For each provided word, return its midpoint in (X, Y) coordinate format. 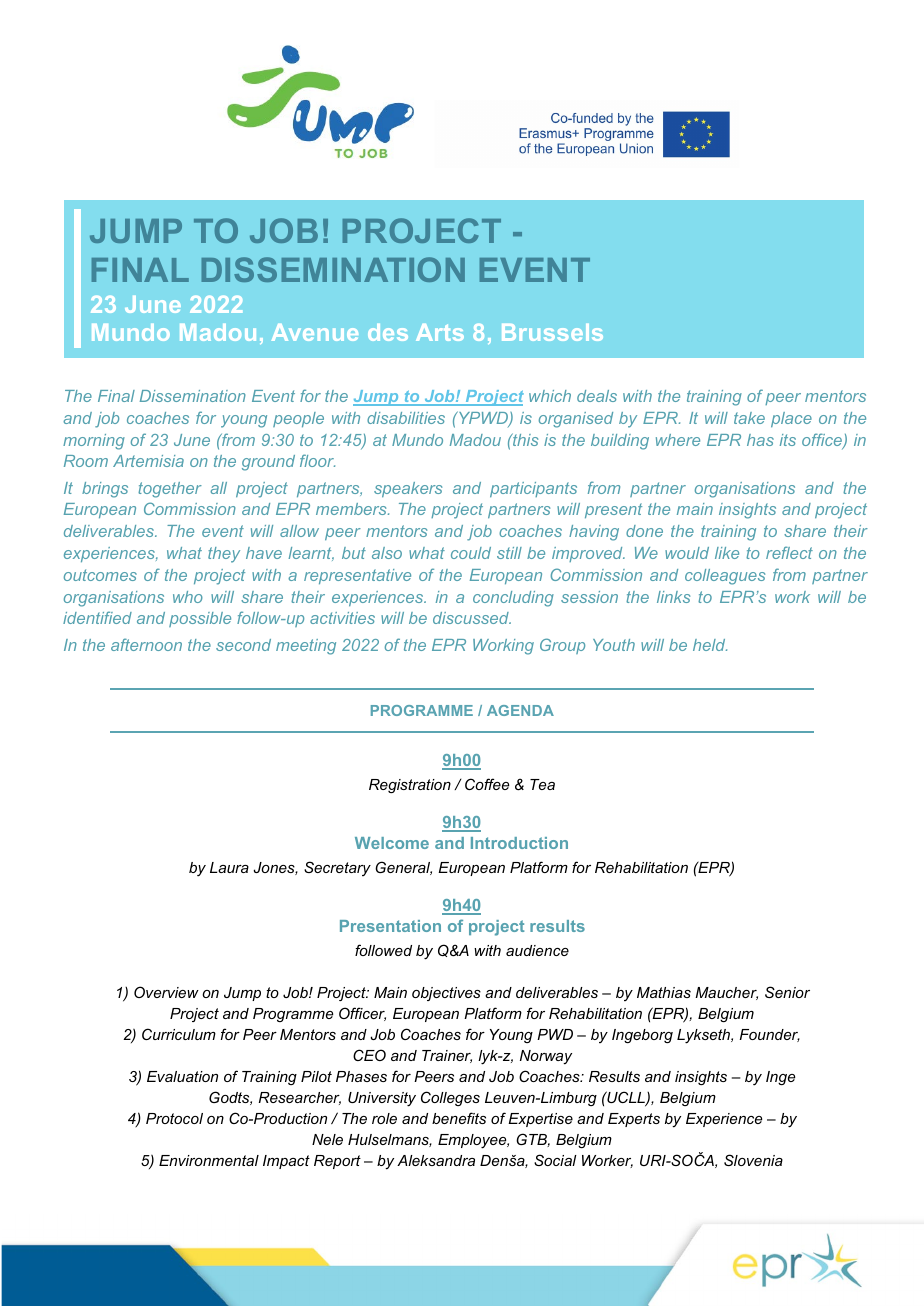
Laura (229, 867)
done (644, 531)
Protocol (174, 1118)
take (749, 418)
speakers (408, 489)
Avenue (315, 332)
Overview (166, 992)
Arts (440, 332)
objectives (446, 994)
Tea (542, 784)
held (710, 645)
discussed (472, 618)
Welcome (392, 843)
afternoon (146, 644)
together (170, 490)
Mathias (664, 992)
